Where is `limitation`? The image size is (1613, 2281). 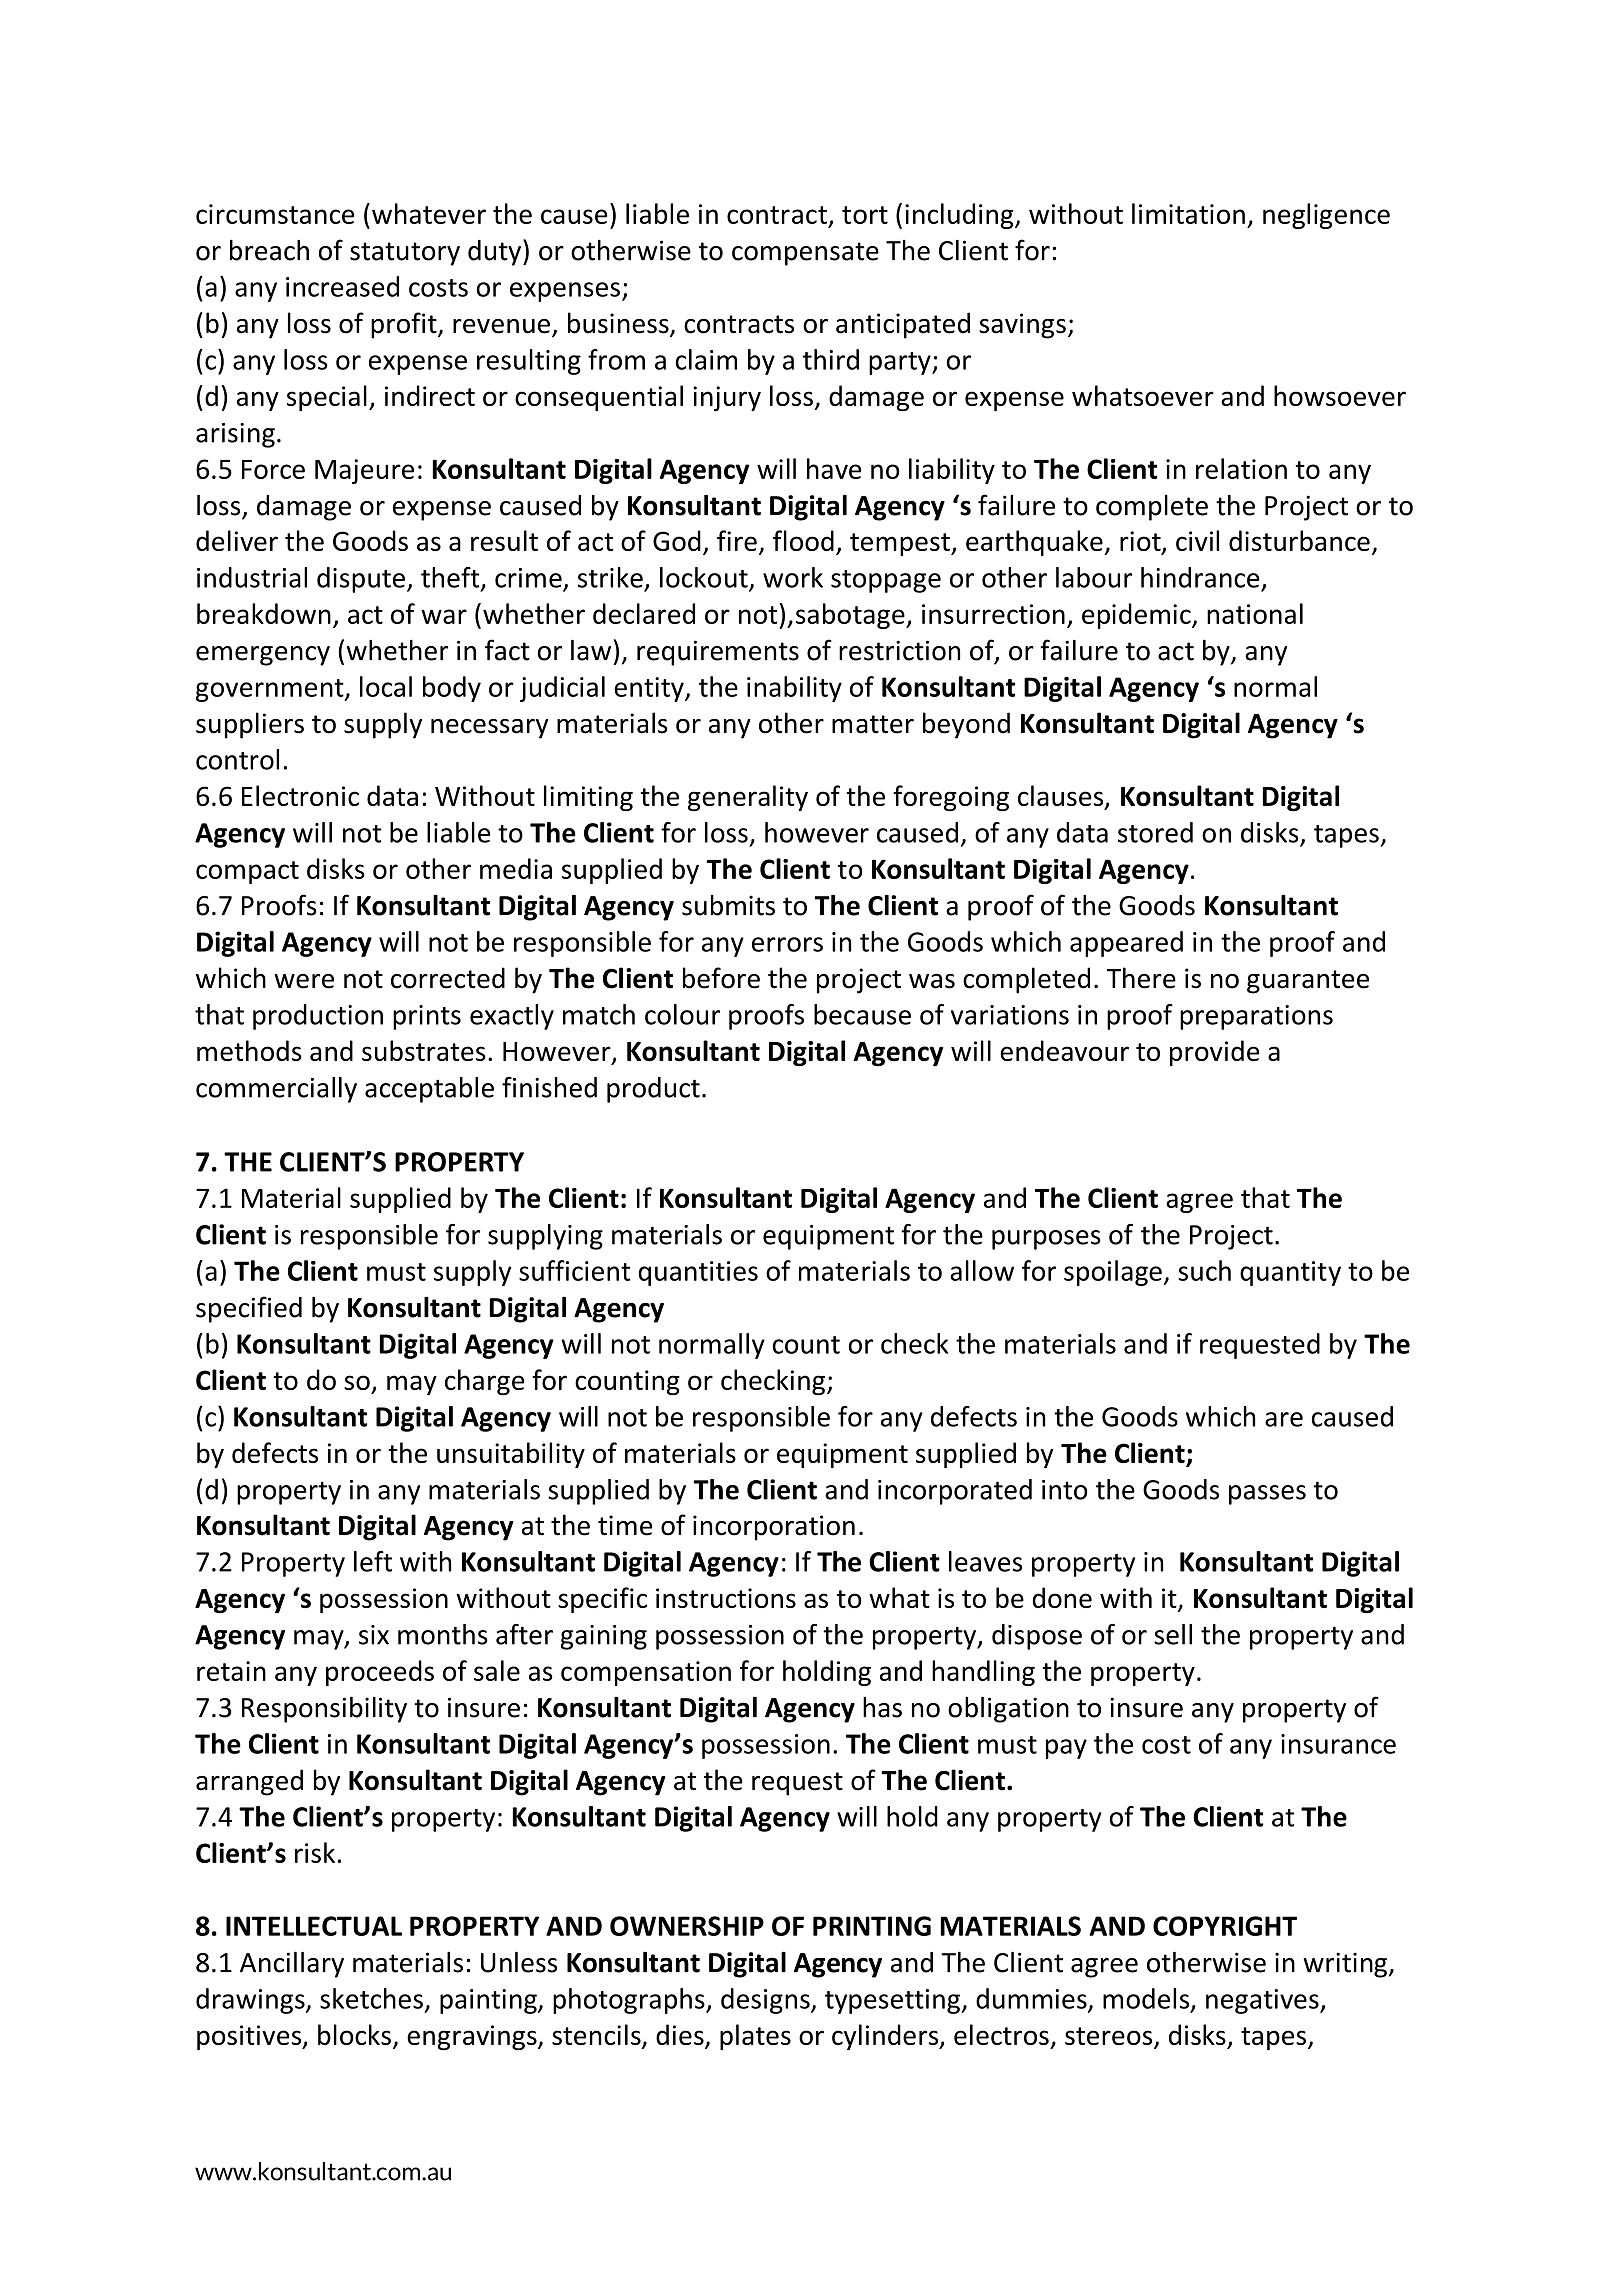
limitation is located at coordinates (1188, 213).
